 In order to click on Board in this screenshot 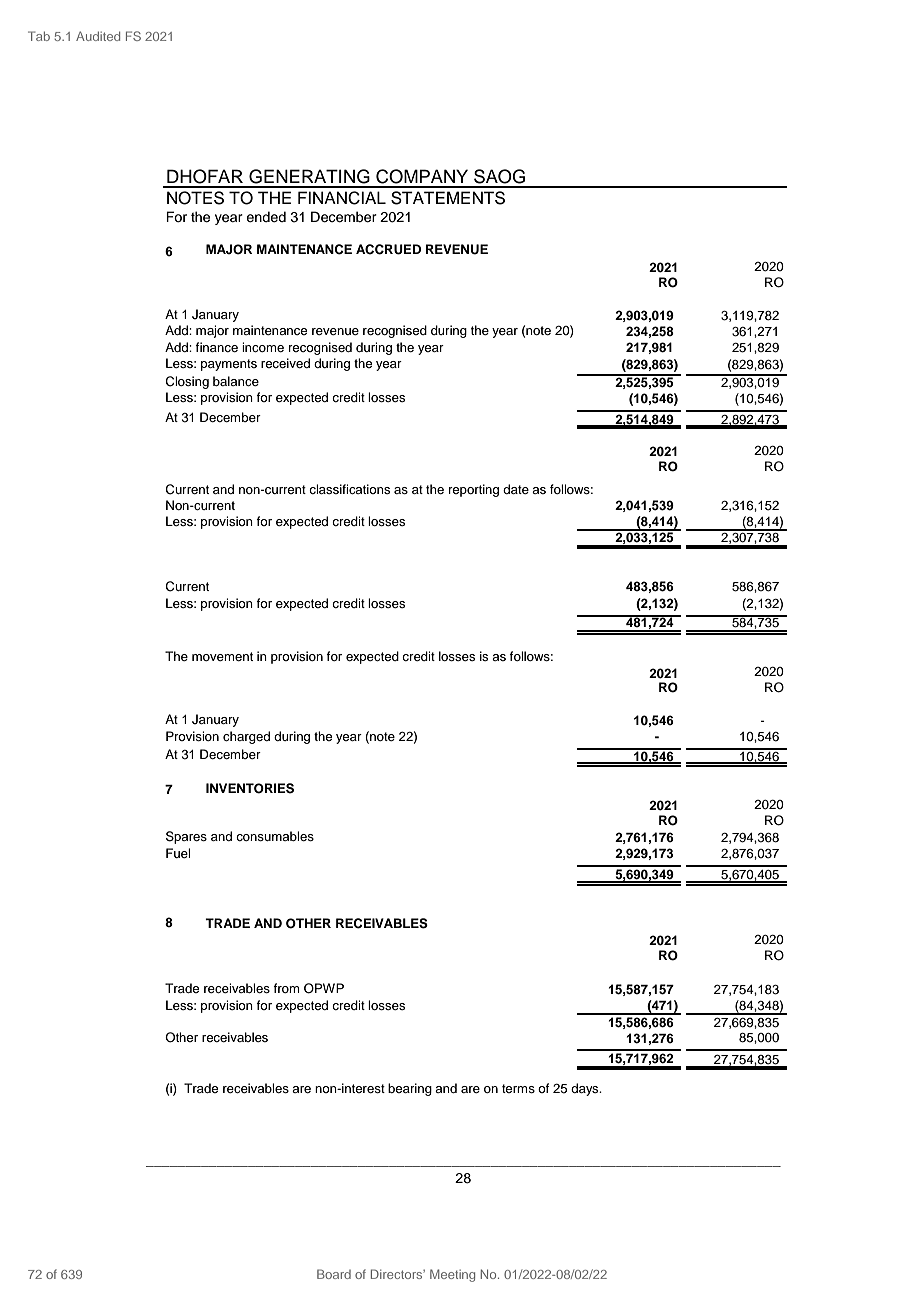, I will do `click(334, 1274)`.
